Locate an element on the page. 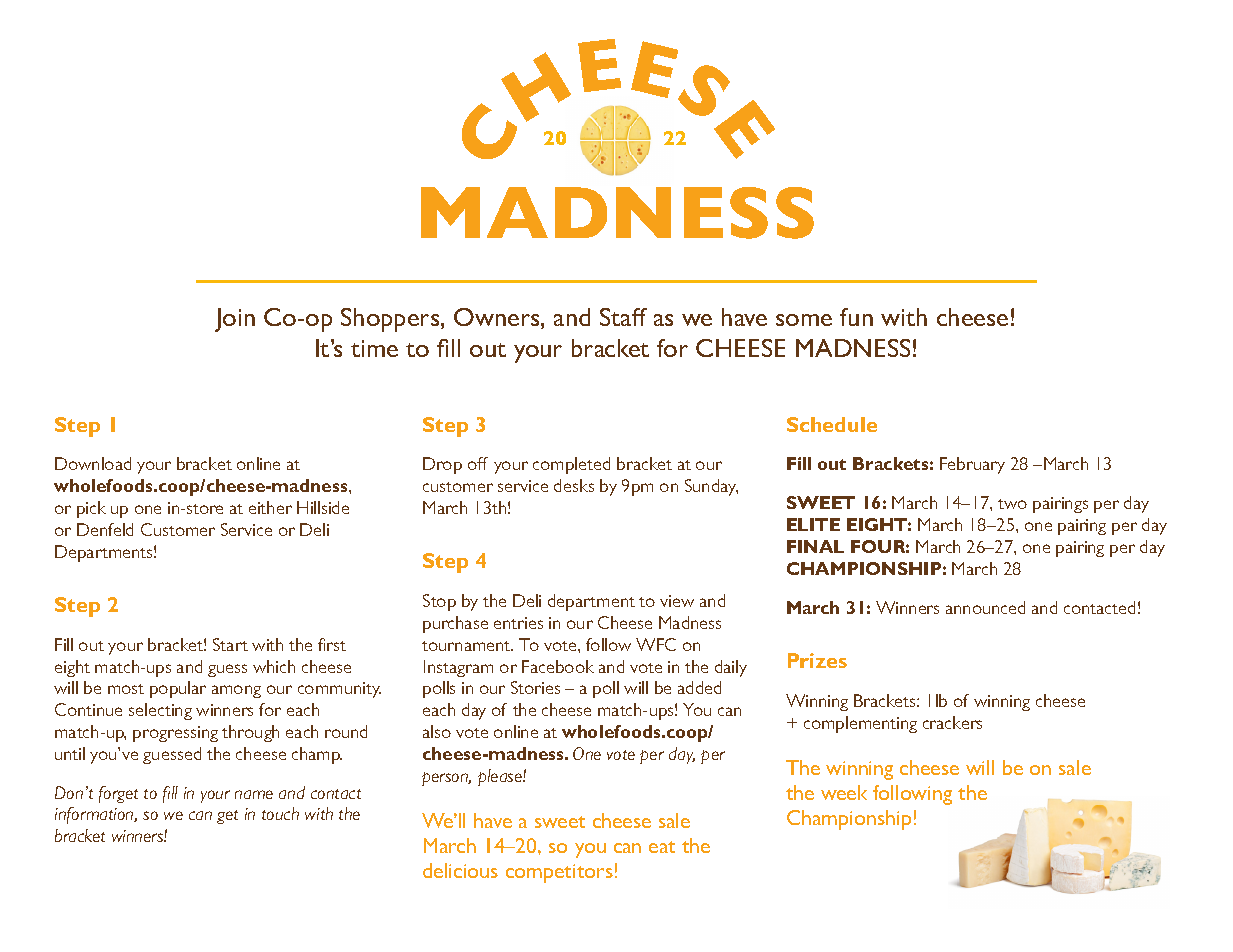  Download is located at coordinates (93, 463).
